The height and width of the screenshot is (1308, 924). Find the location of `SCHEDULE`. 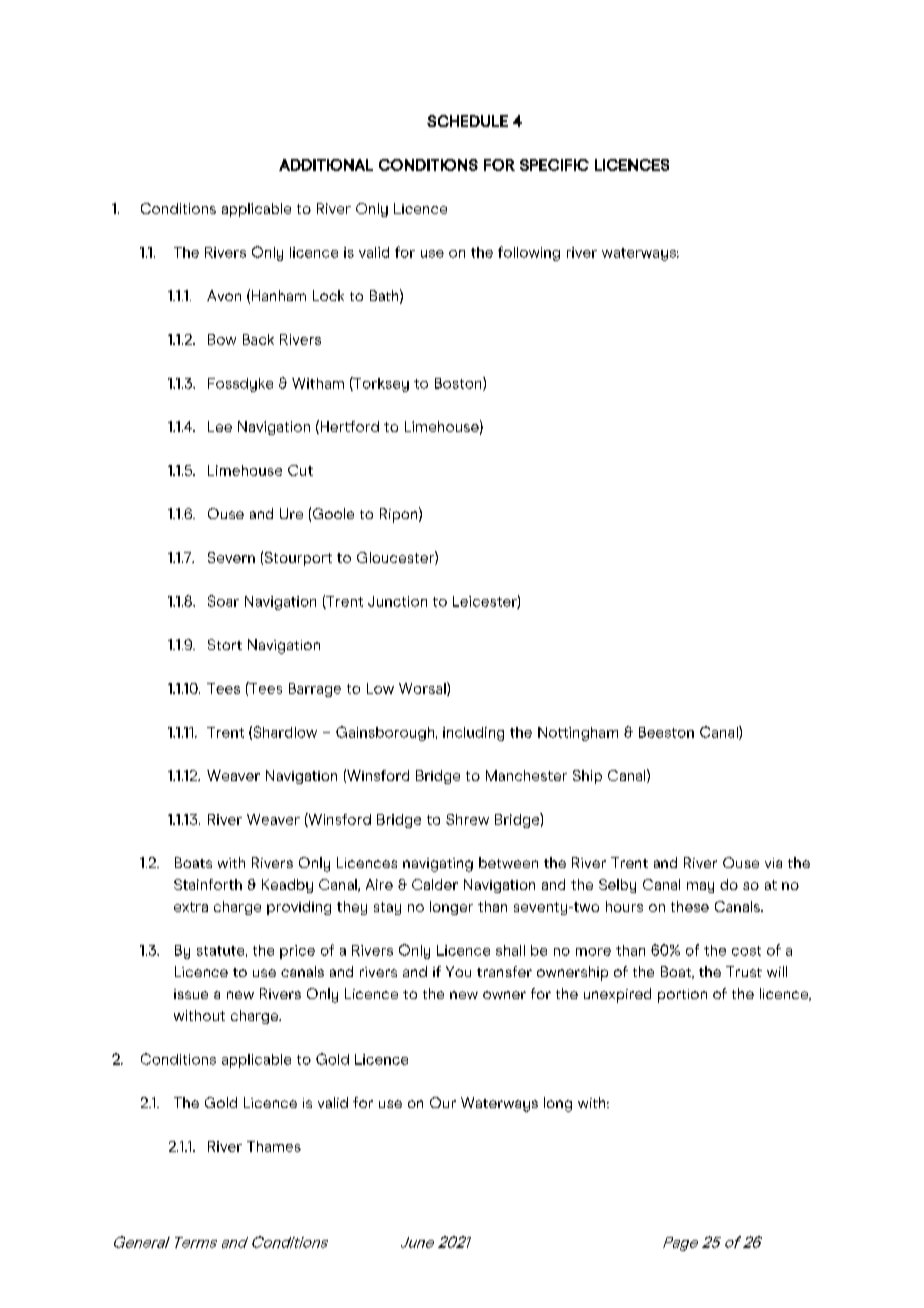

SCHEDULE is located at coordinates (467, 121).
